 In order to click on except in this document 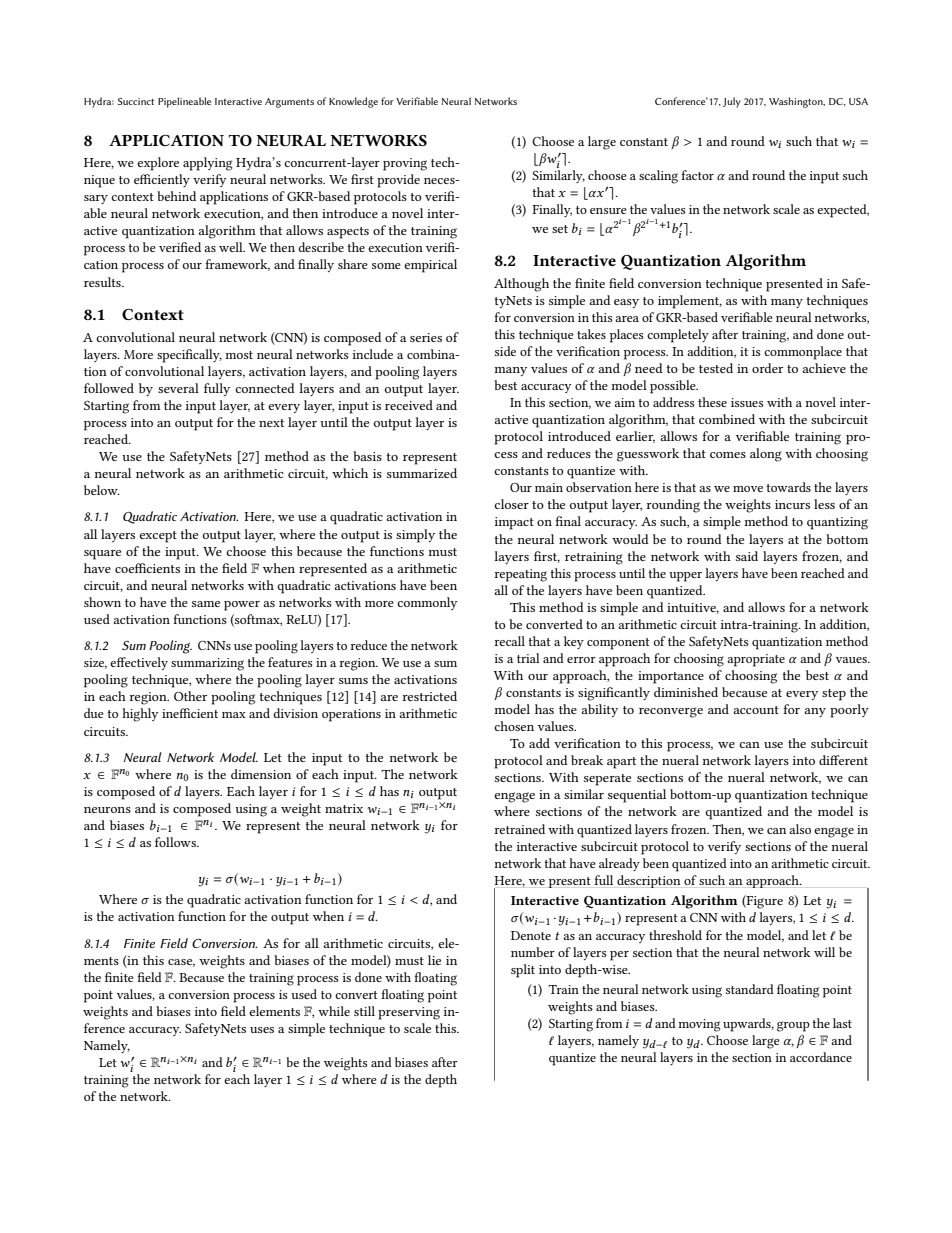, I will do `click(158, 537)`.
